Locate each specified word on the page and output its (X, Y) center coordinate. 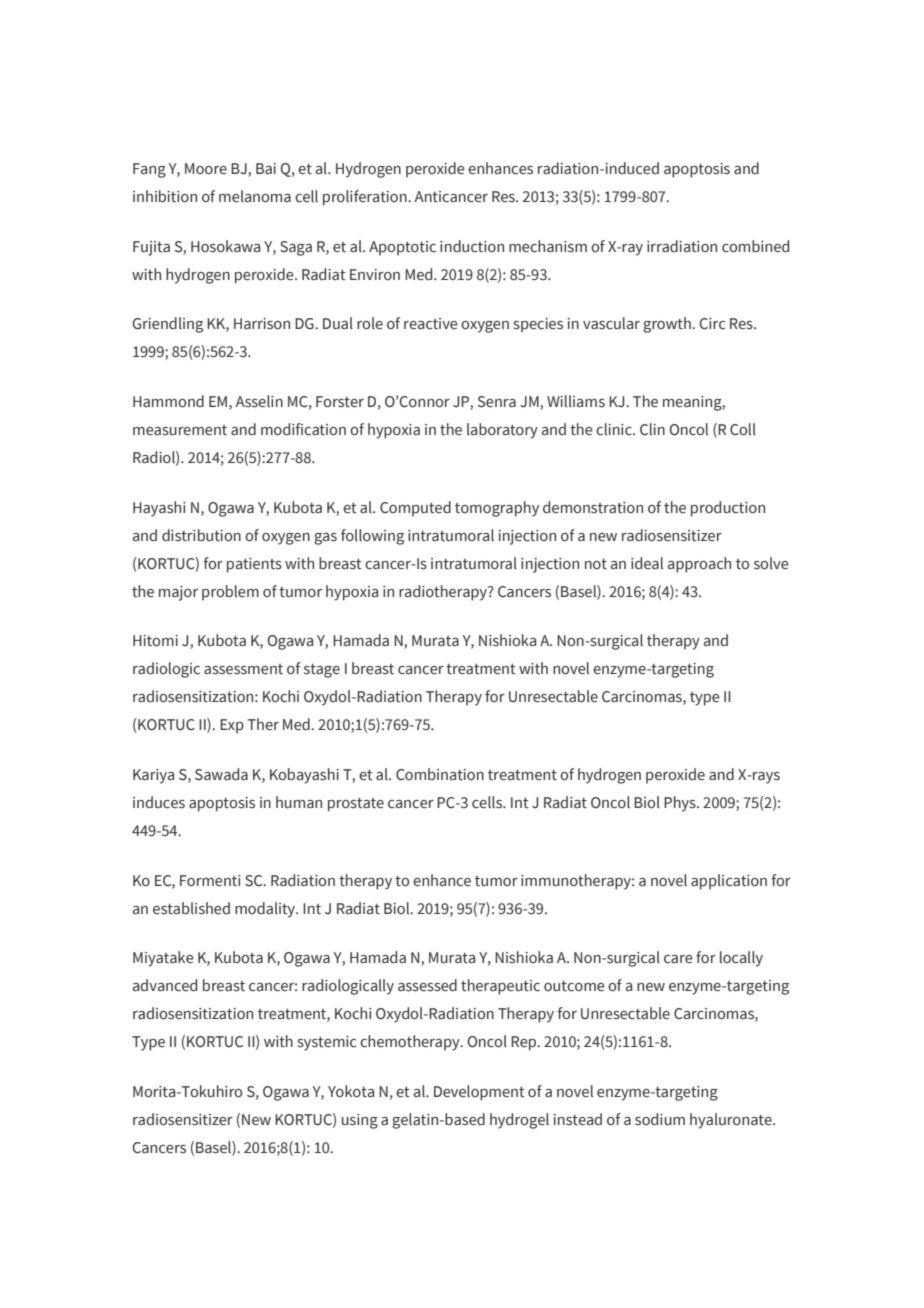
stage (322, 671)
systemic (326, 1043)
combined (755, 246)
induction (472, 246)
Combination (440, 774)
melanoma (255, 196)
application (729, 882)
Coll (743, 429)
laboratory (502, 431)
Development (479, 1093)
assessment (243, 669)
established (191, 908)
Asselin (259, 401)
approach (699, 565)
